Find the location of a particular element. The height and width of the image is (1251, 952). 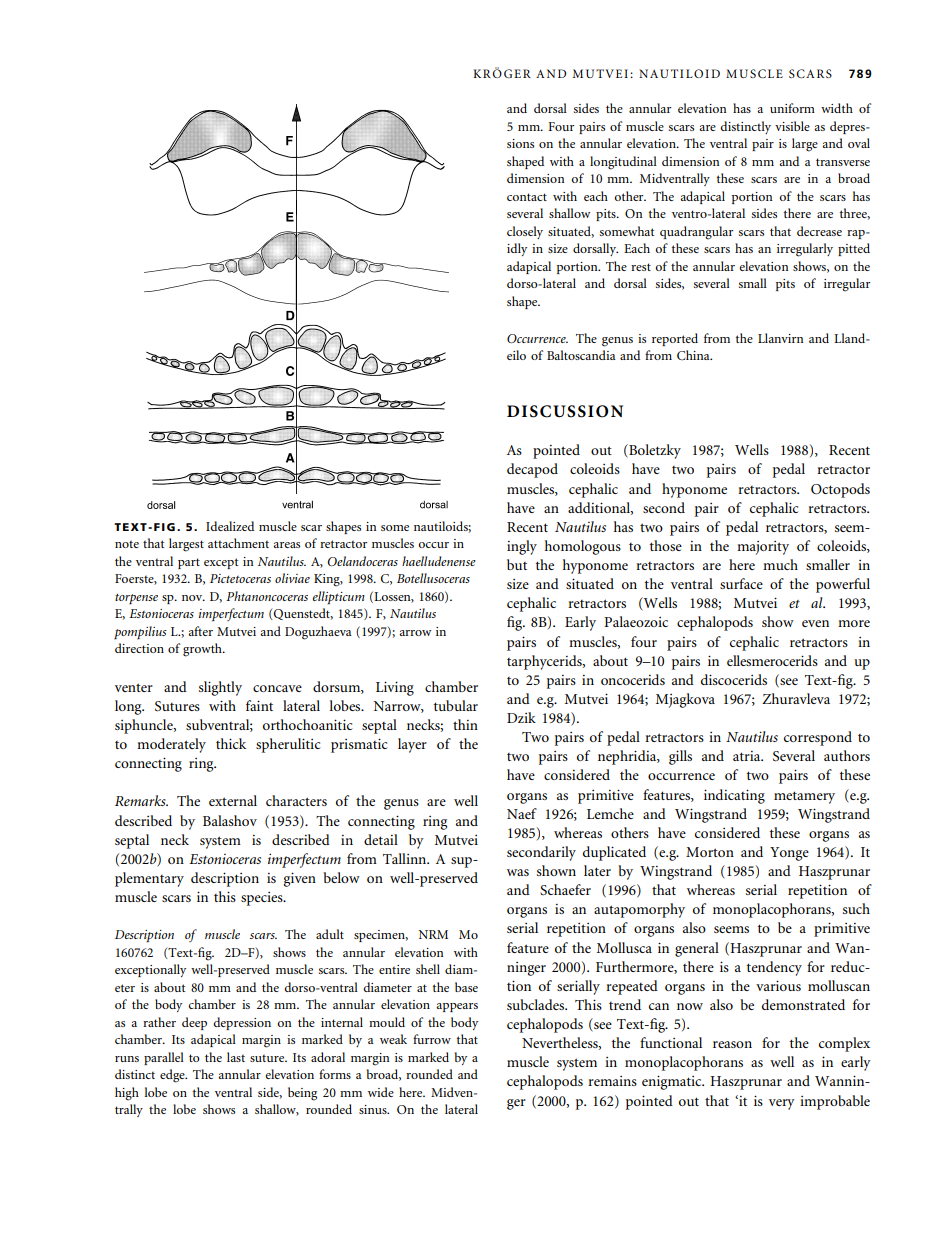

but is located at coordinates (517, 564).
